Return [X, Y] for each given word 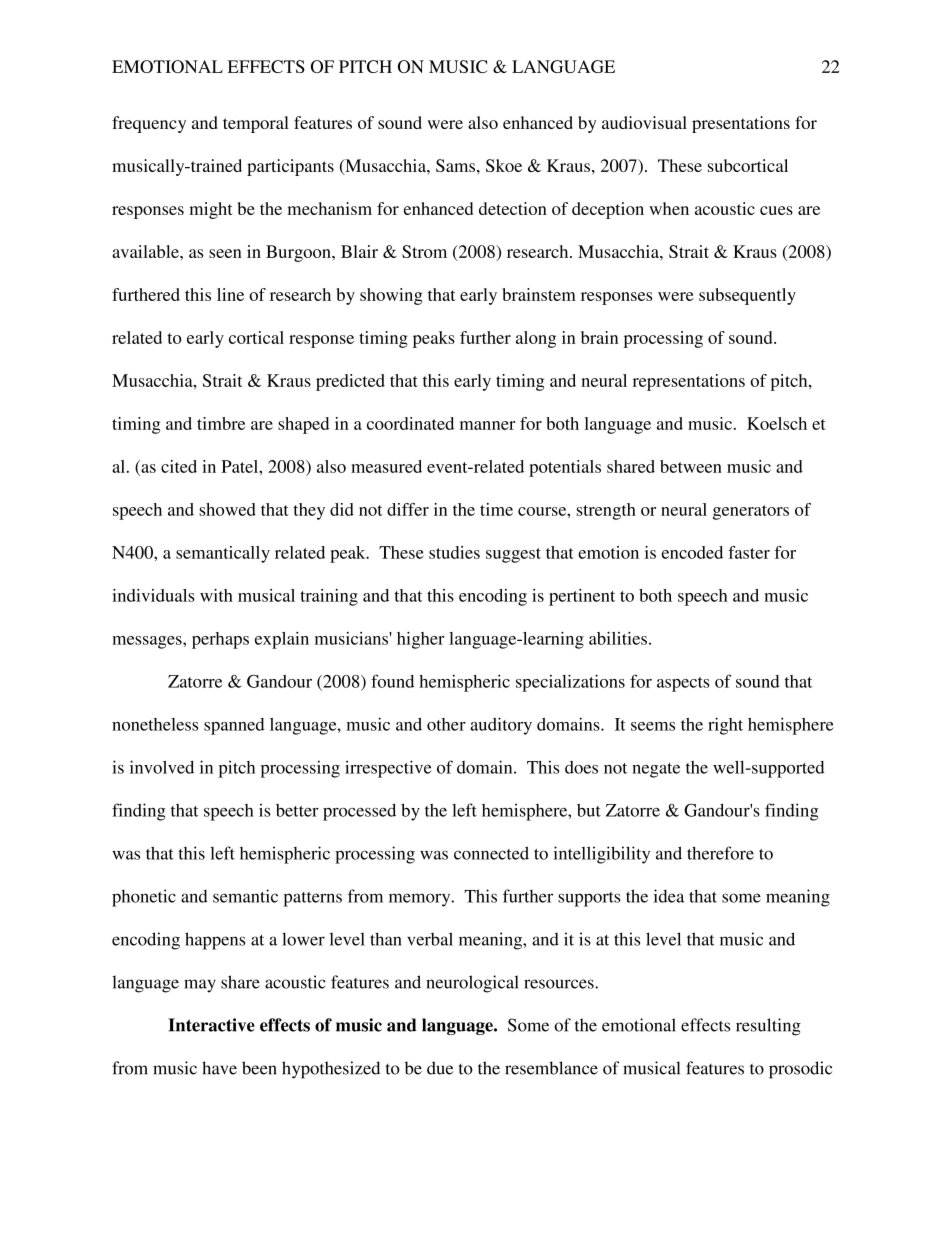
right [725, 726]
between [691, 466]
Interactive [211, 1025]
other [446, 724]
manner [487, 425]
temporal [256, 124]
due [440, 1068]
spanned [234, 726]
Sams [455, 165]
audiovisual [644, 122]
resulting [768, 1027]
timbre [221, 423]
